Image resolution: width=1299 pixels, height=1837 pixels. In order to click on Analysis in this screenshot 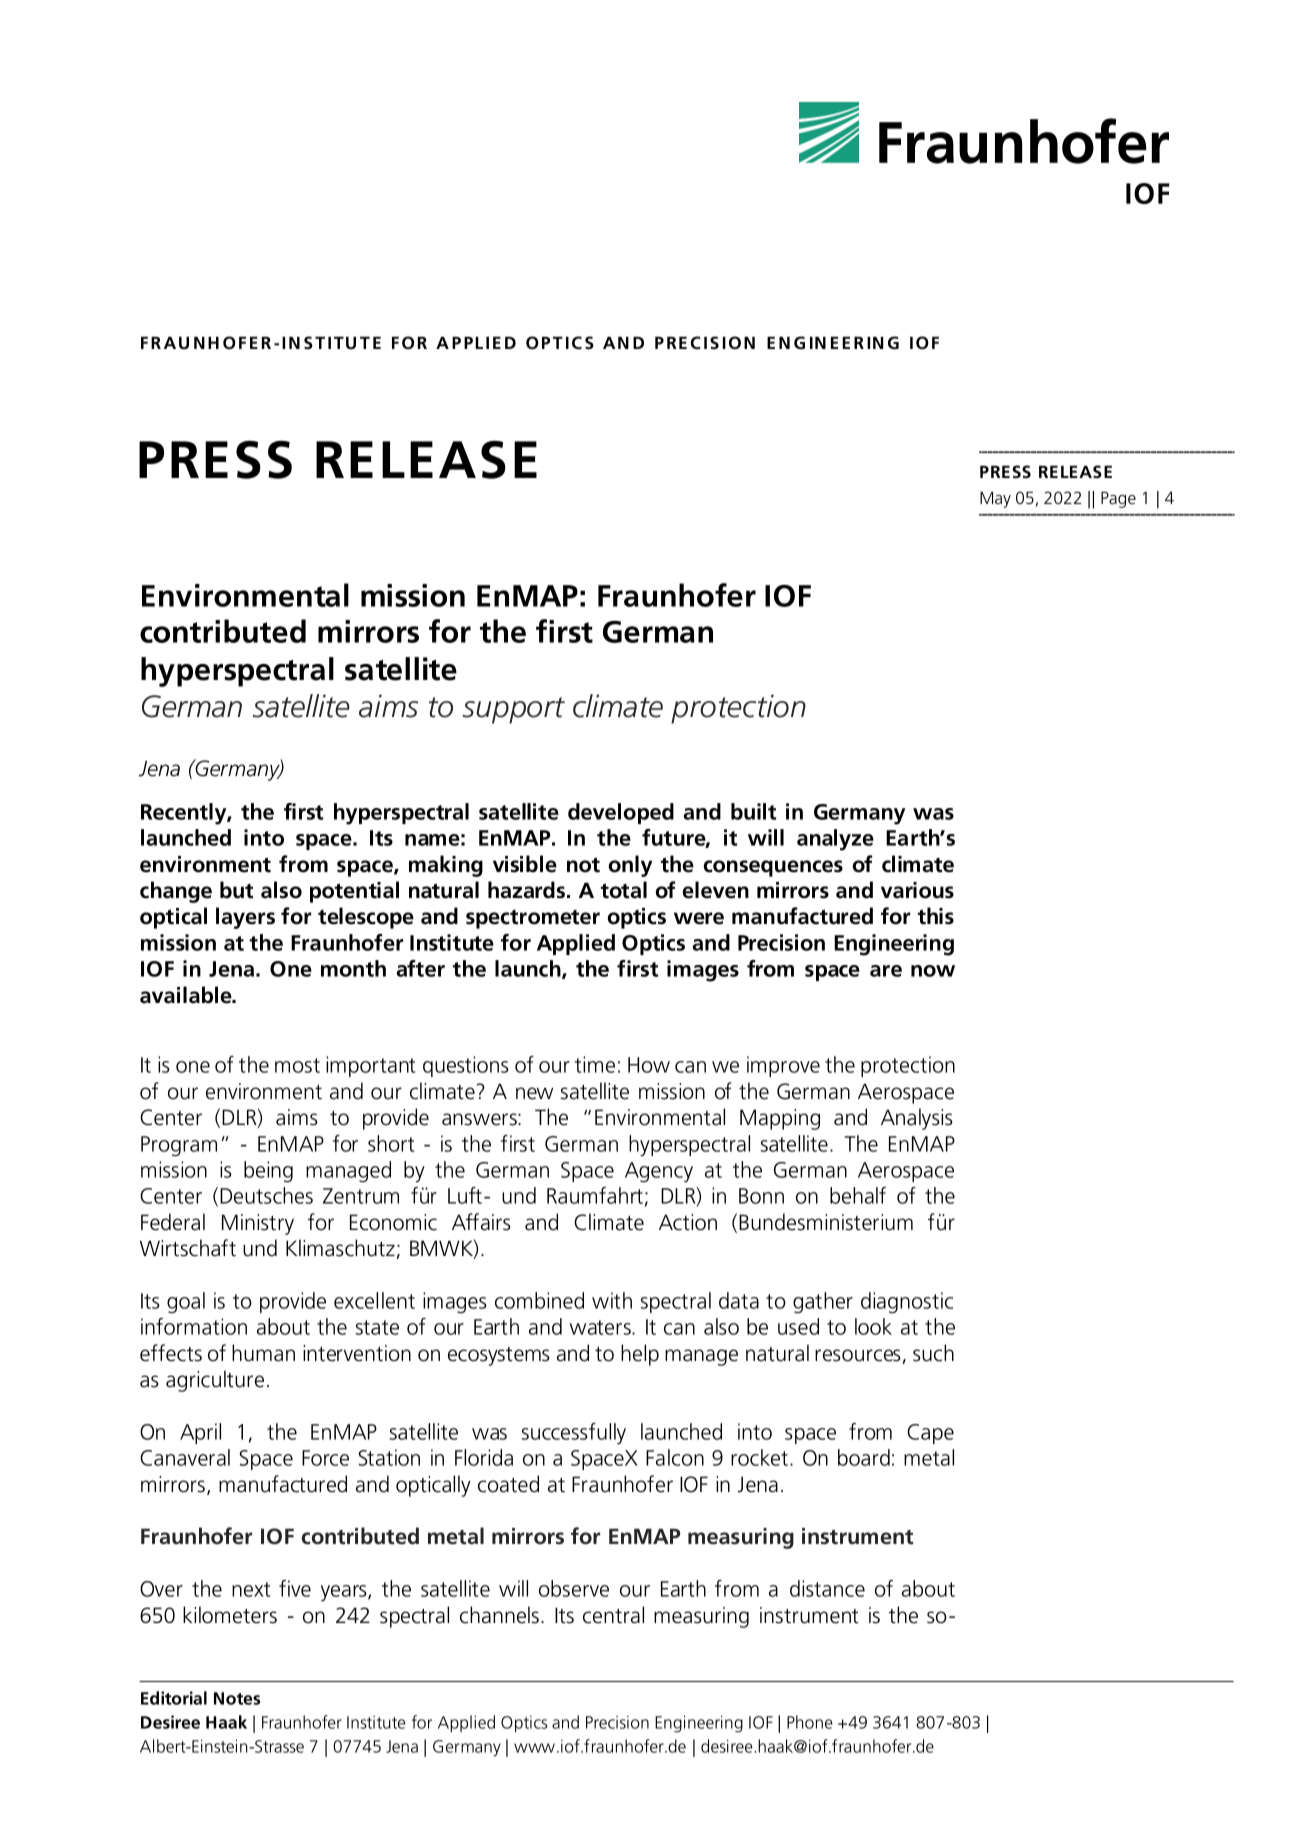, I will do `click(917, 1119)`.
